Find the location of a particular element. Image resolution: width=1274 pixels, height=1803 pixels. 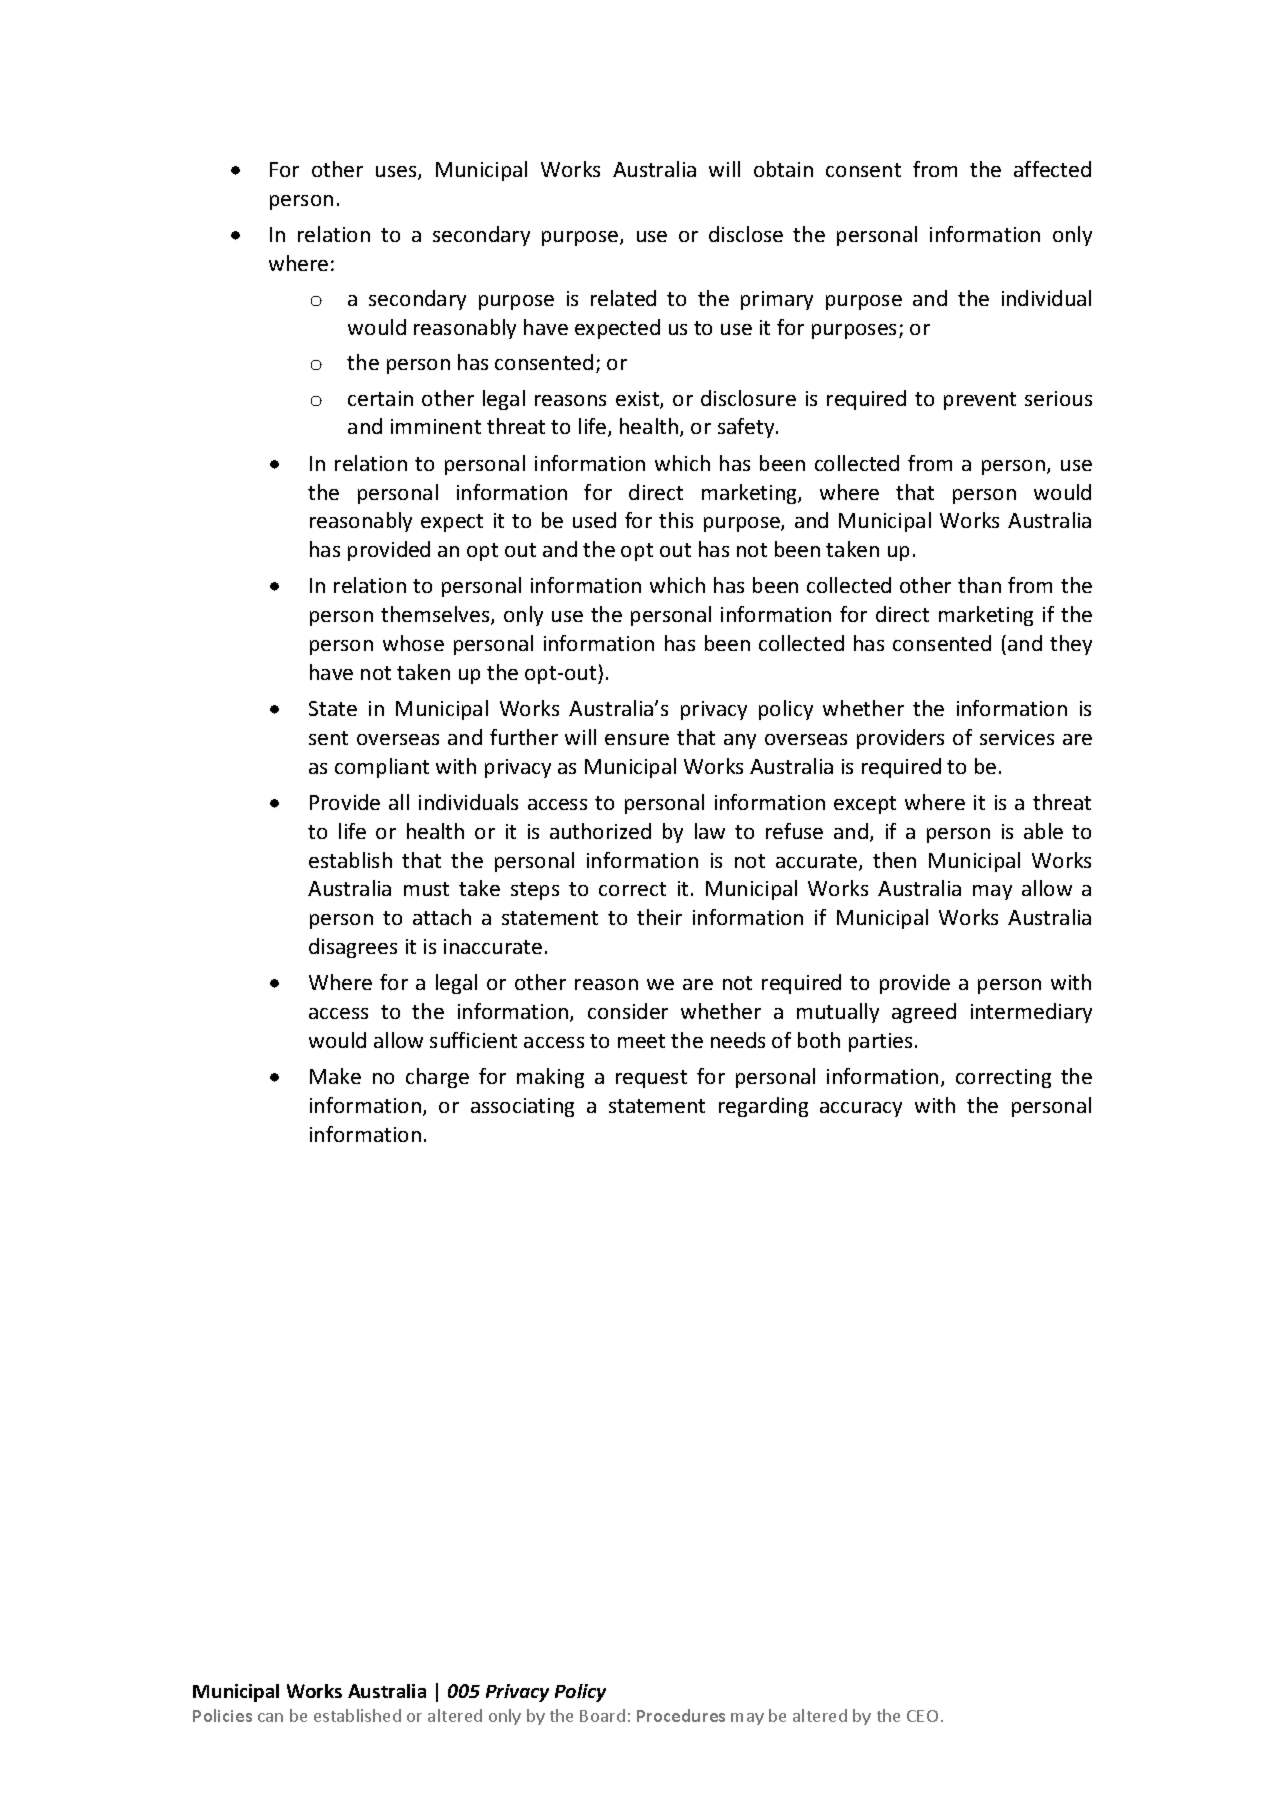

their is located at coordinates (659, 917).
